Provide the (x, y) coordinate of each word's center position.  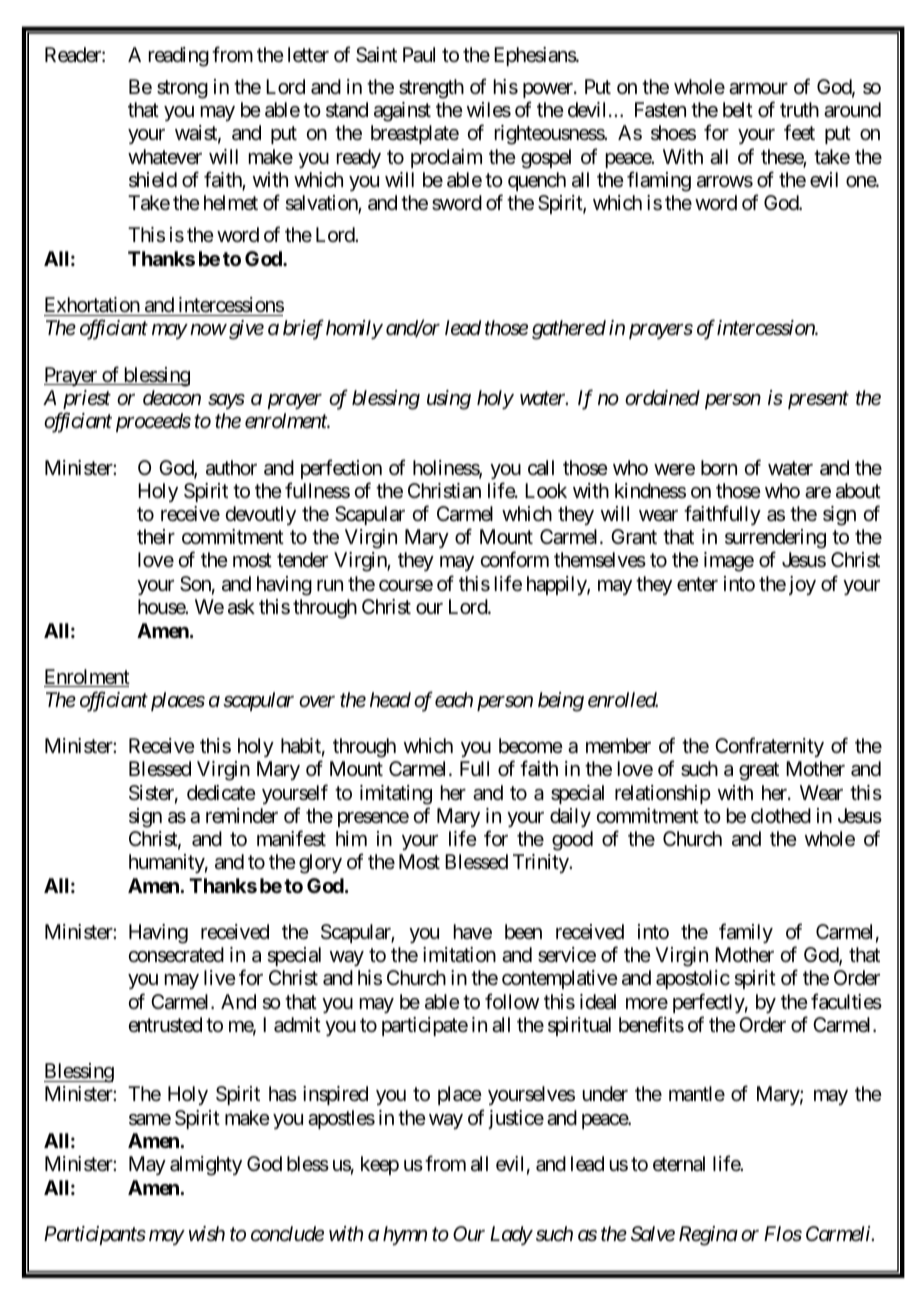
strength (431, 89)
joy (802, 585)
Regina (708, 1236)
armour (758, 89)
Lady (511, 1235)
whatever (165, 157)
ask (241, 607)
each (454, 699)
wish (207, 1234)
